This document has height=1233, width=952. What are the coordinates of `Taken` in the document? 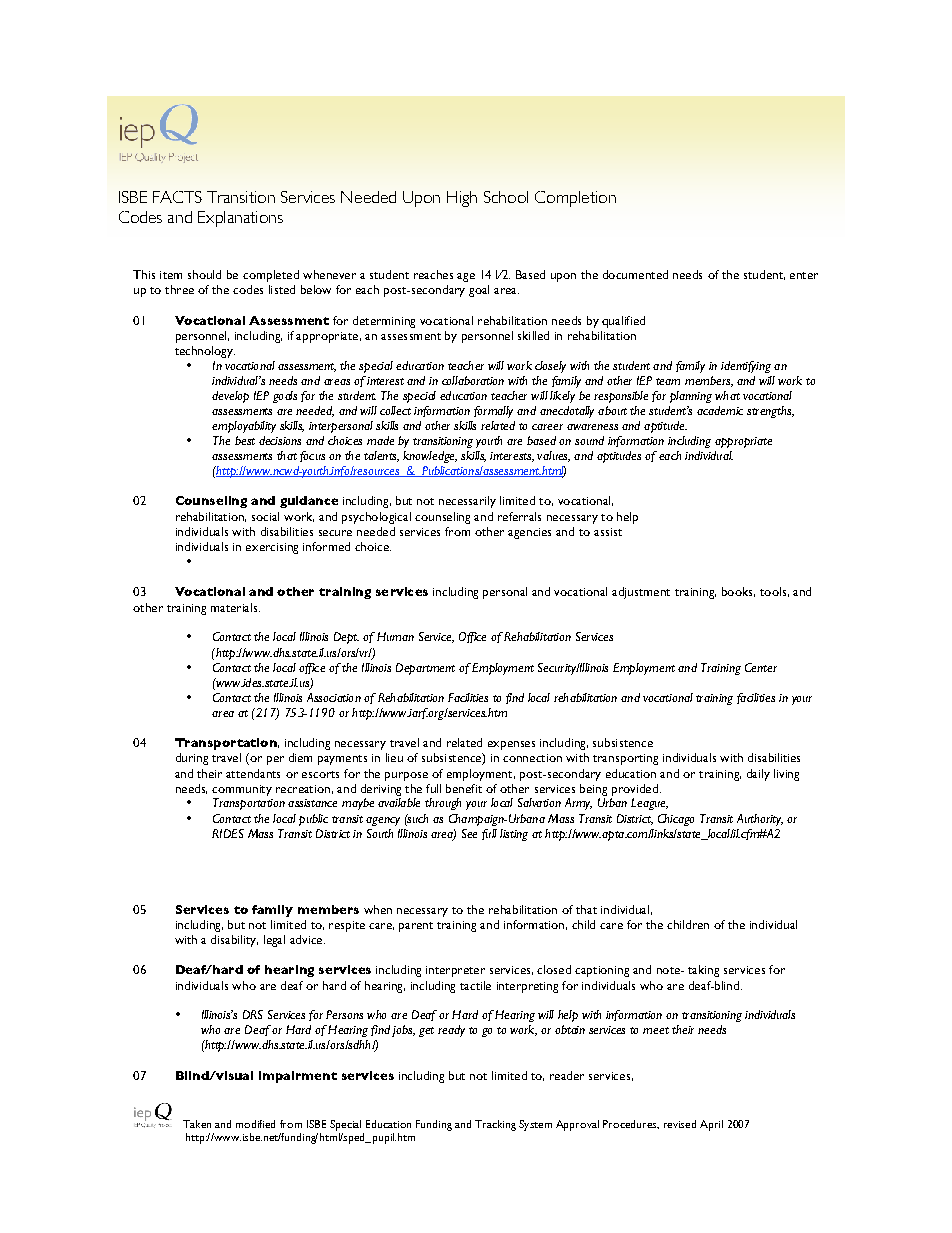 It's located at (197, 1124).
